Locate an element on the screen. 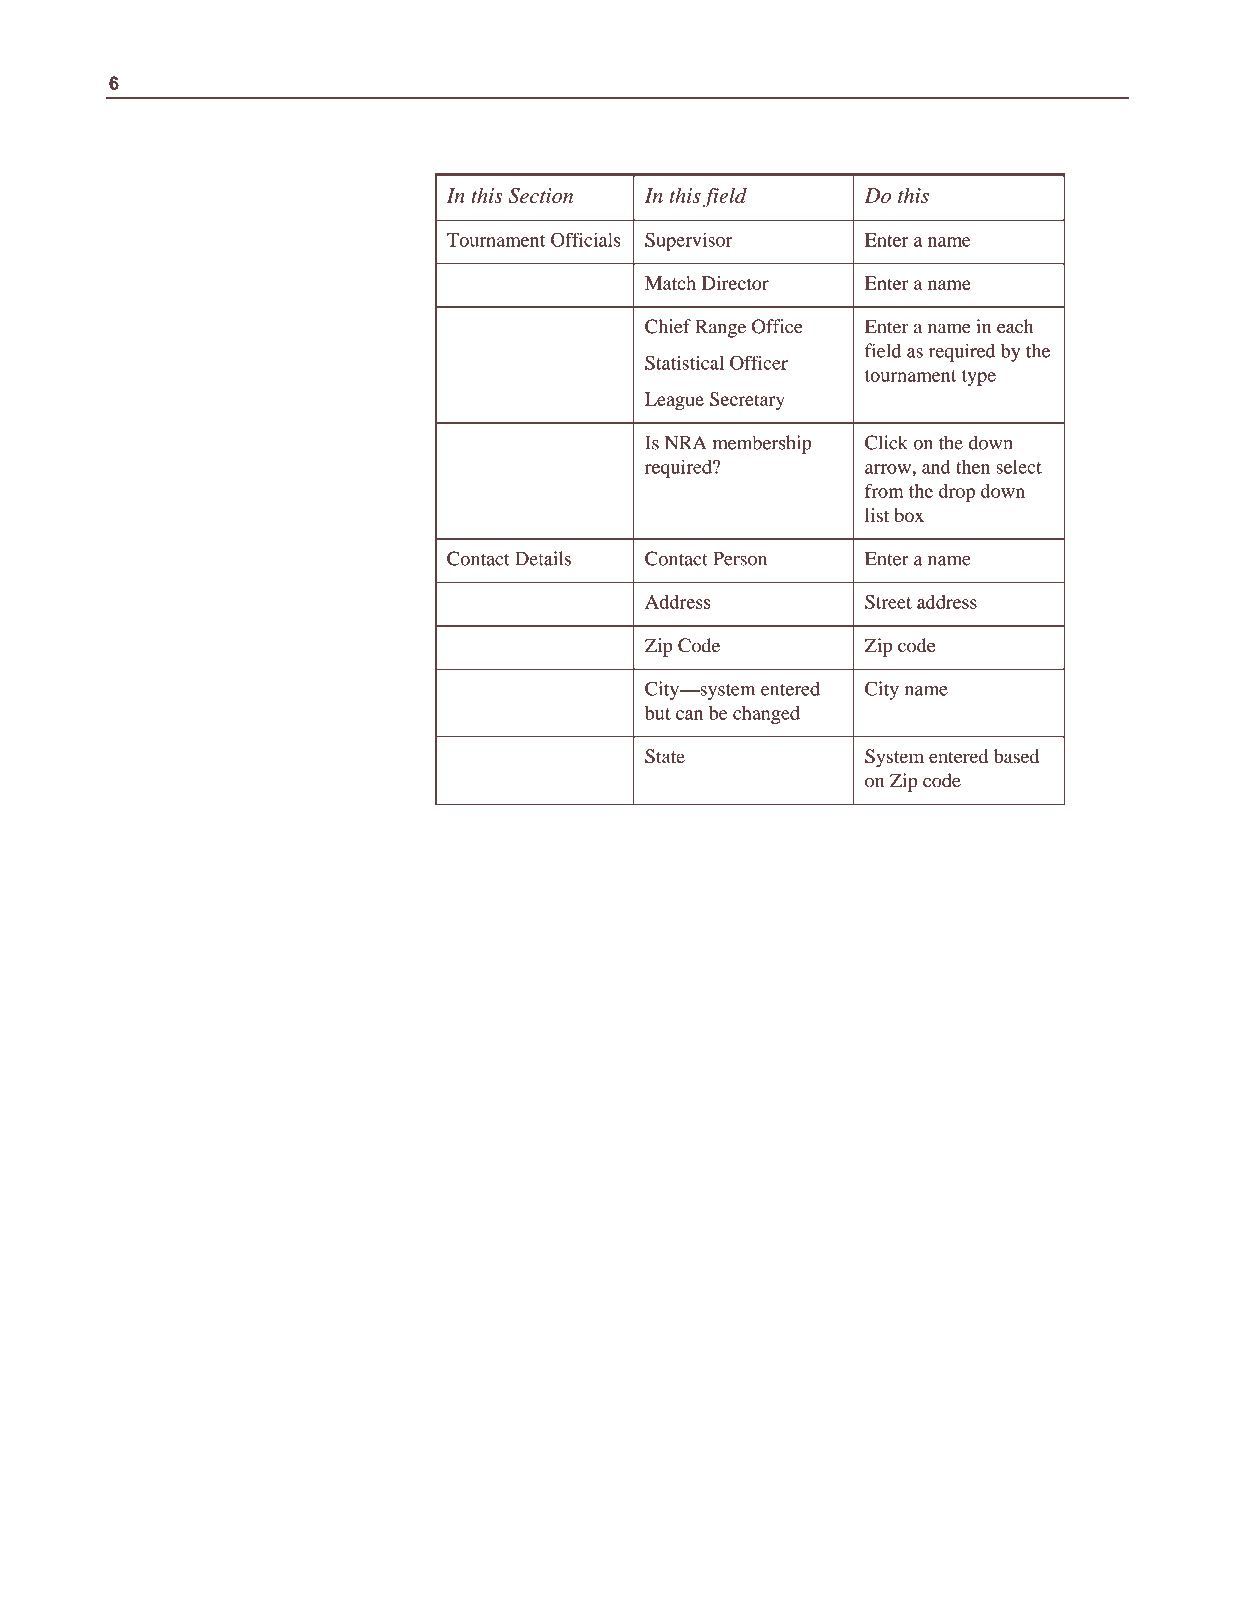 The image size is (1235, 1598). Officials is located at coordinates (585, 239).
